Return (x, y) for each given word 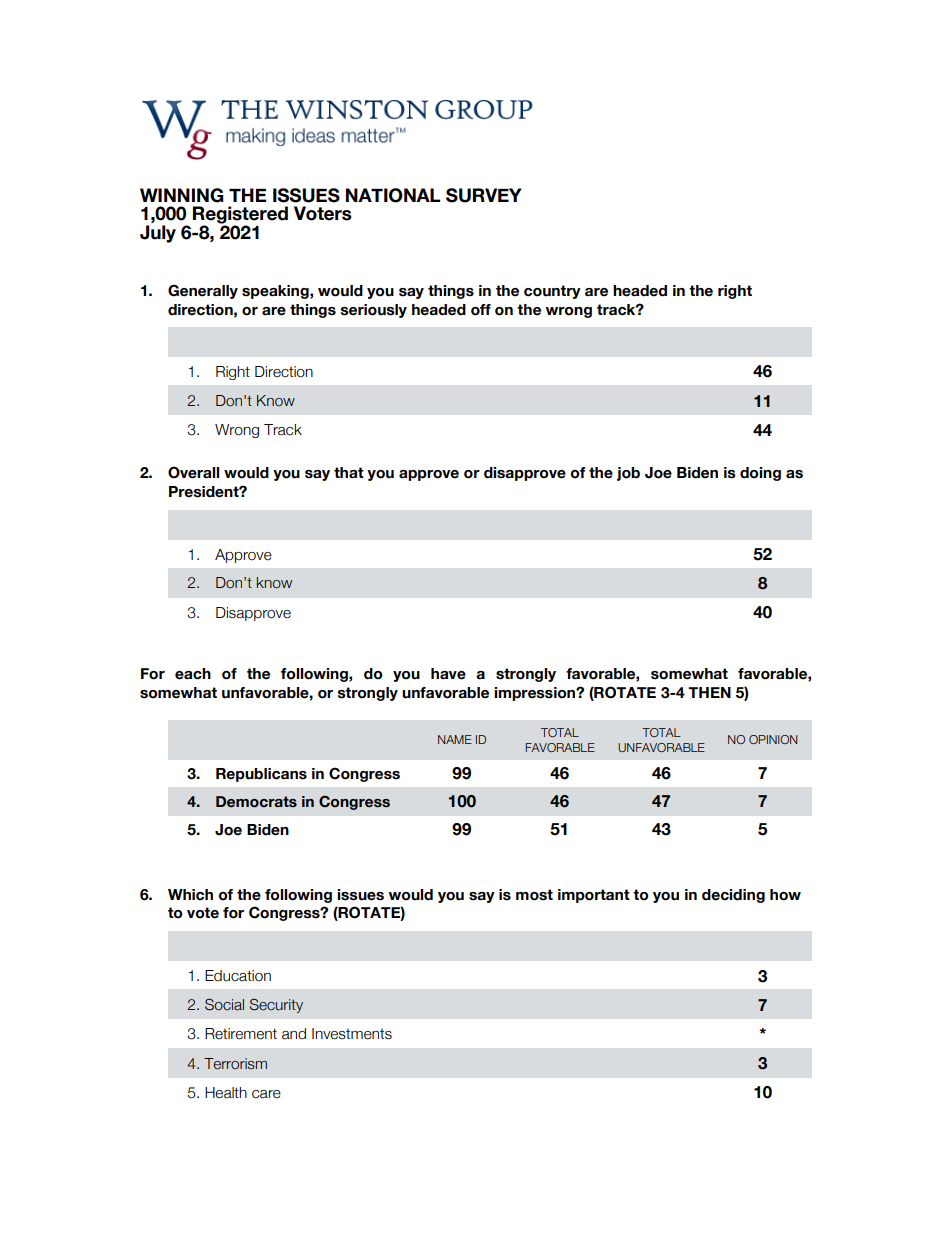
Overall (193, 472)
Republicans (261, 775)
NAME (455, 739)
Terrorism (235, 1064)
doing (760, 474)
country (552, 292)
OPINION (773, 739)
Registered (240, 216)
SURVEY (484, 195)
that (349, 472)
